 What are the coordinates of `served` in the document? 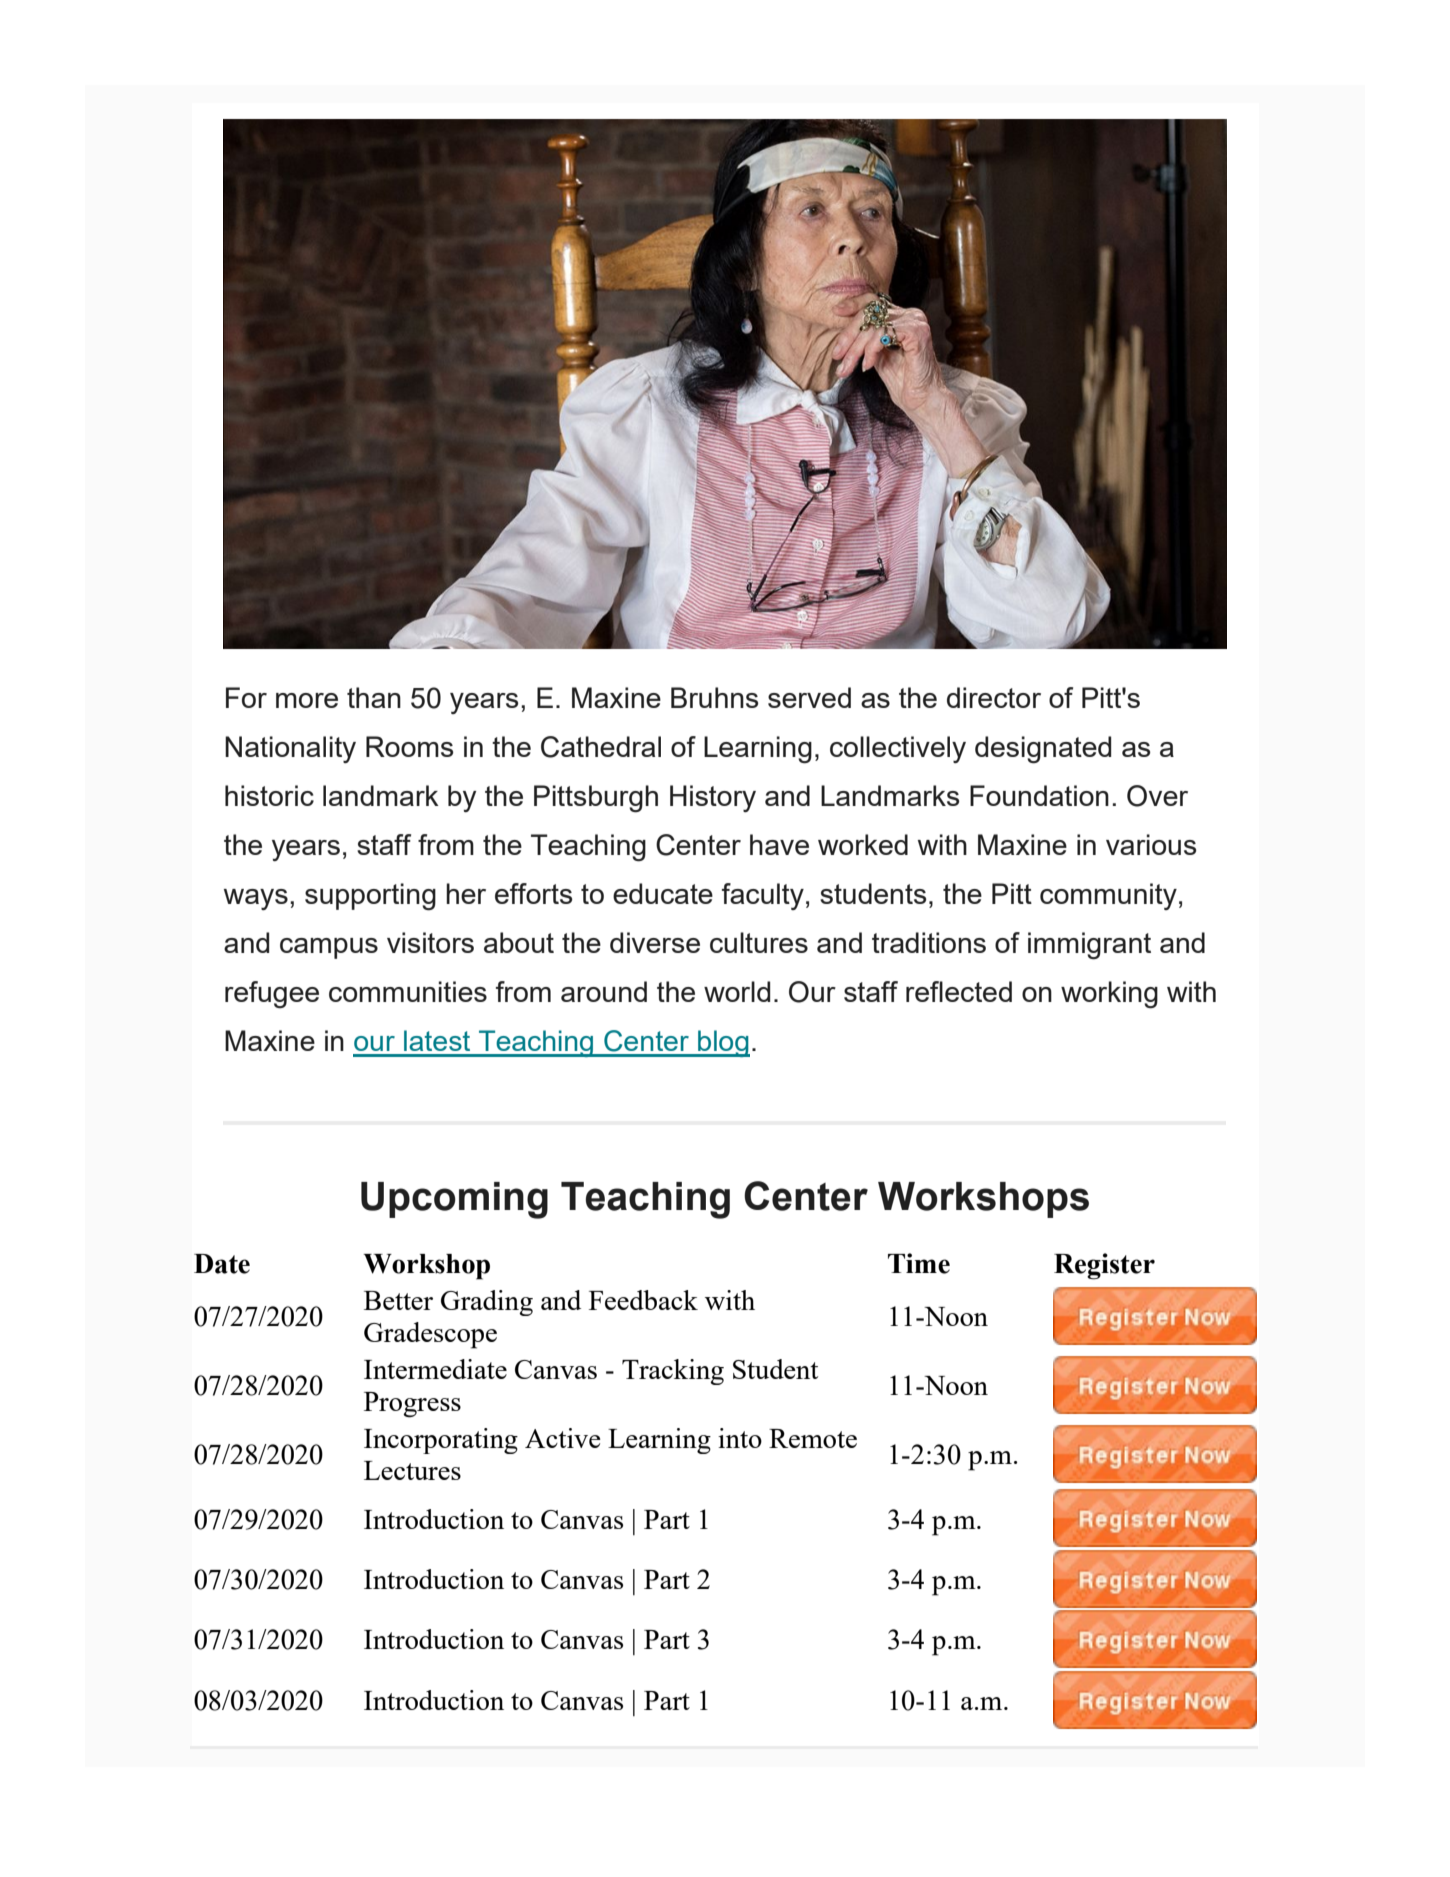 It's located at (809, 697).
